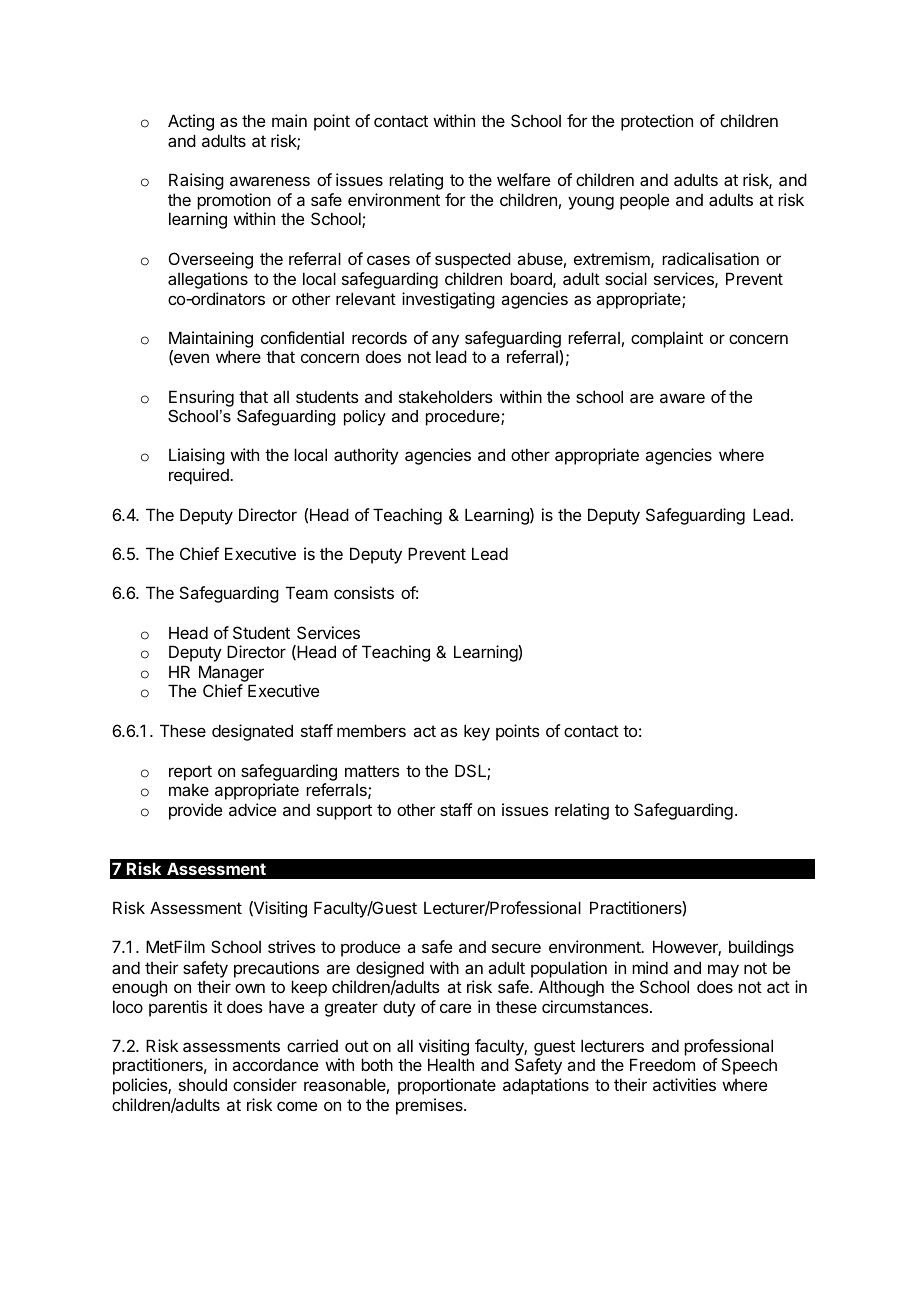 This page has height=1308, width=924. What do you see at coordinates (667, 339) in the page?
I see `complaint` at bounding box center [667, 339].
